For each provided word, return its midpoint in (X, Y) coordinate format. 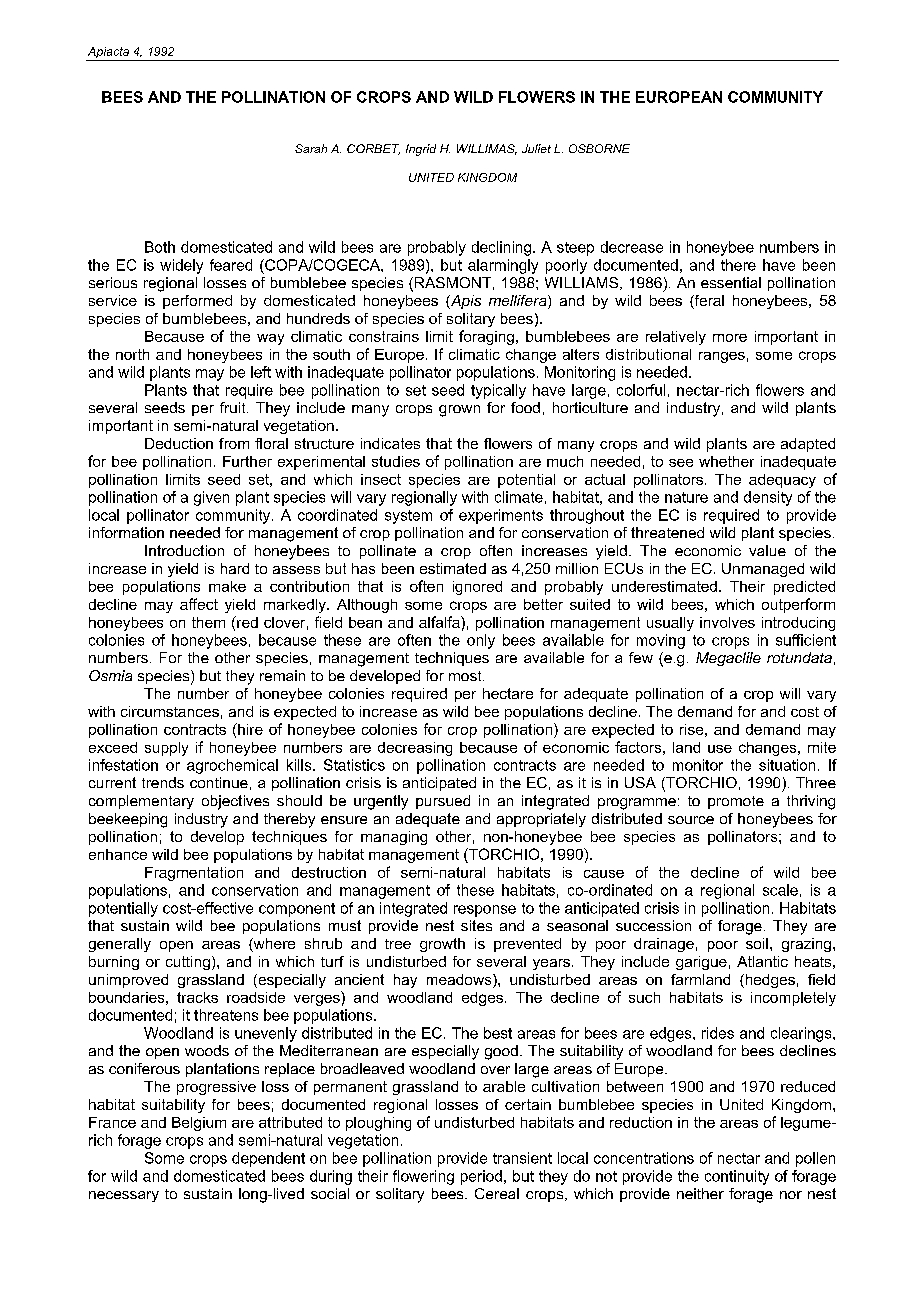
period (481, 1177)
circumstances (170, 711)
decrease (632, 247)
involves (727, 622)
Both (160, 247)
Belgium (199, 1124)
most (466, 676)
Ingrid (421, 150)
